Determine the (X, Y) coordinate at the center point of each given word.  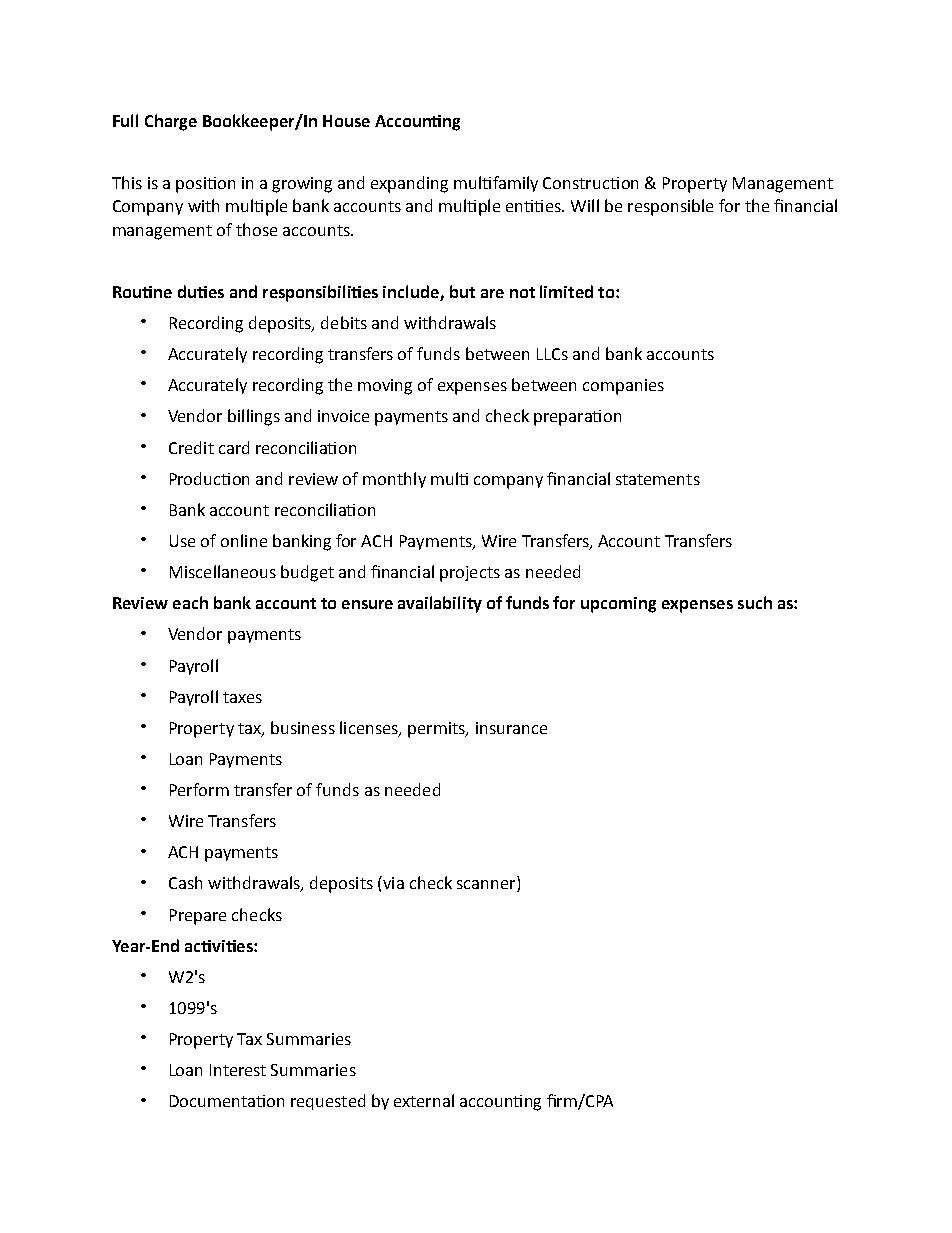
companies (623, 387)
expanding (409, 184)
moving (385, 387)
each (190, 602)
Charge (171, 122)
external (424, 1100)
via (392, 882)
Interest (238, 1070)
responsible (670, 207)
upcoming (618, 605)
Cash (185, 882)
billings (254, 417)
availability (440, 604)
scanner (487, 886)
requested (328, 1102)
